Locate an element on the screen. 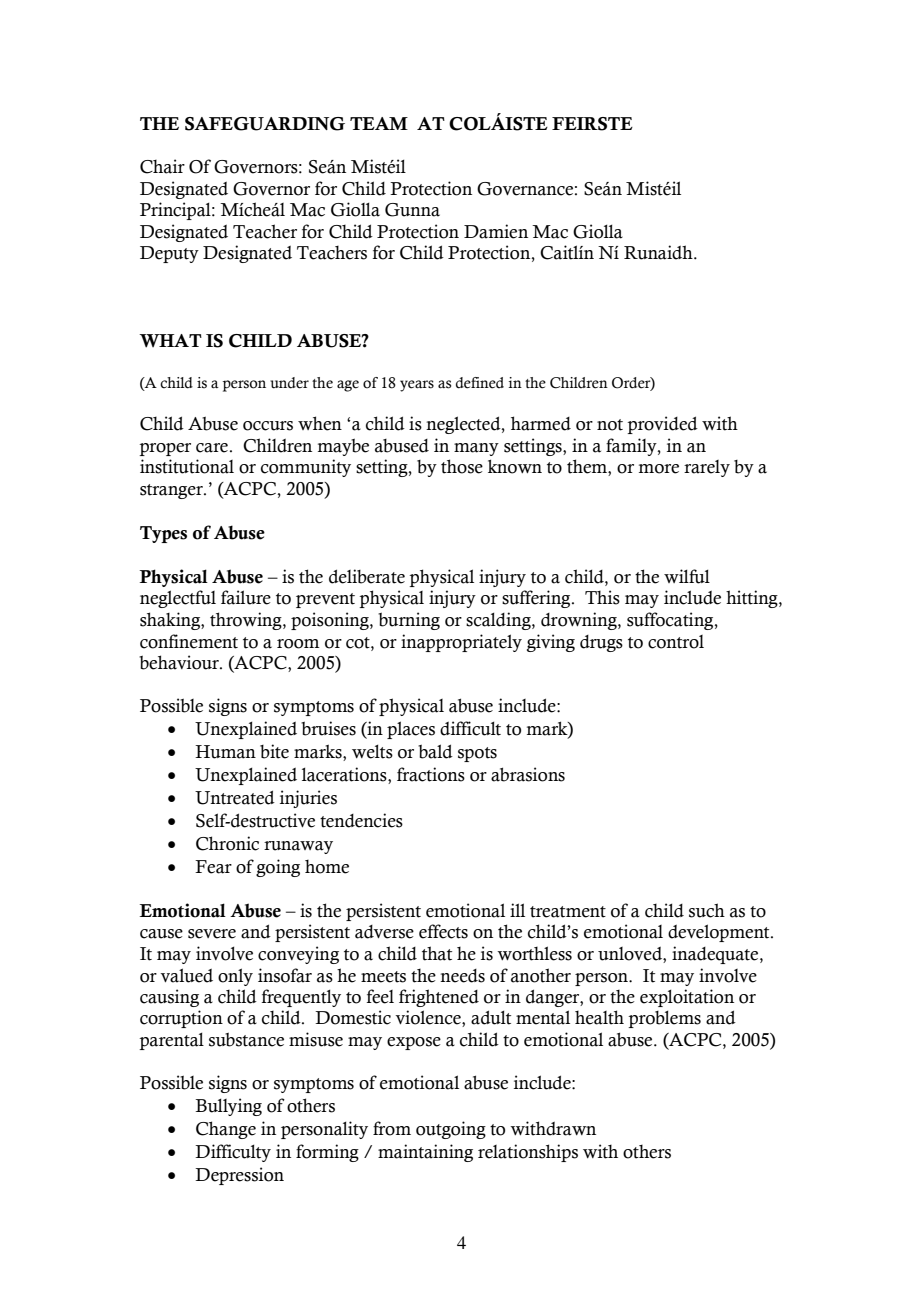  Gunna is located at coordinates (412, 210).
